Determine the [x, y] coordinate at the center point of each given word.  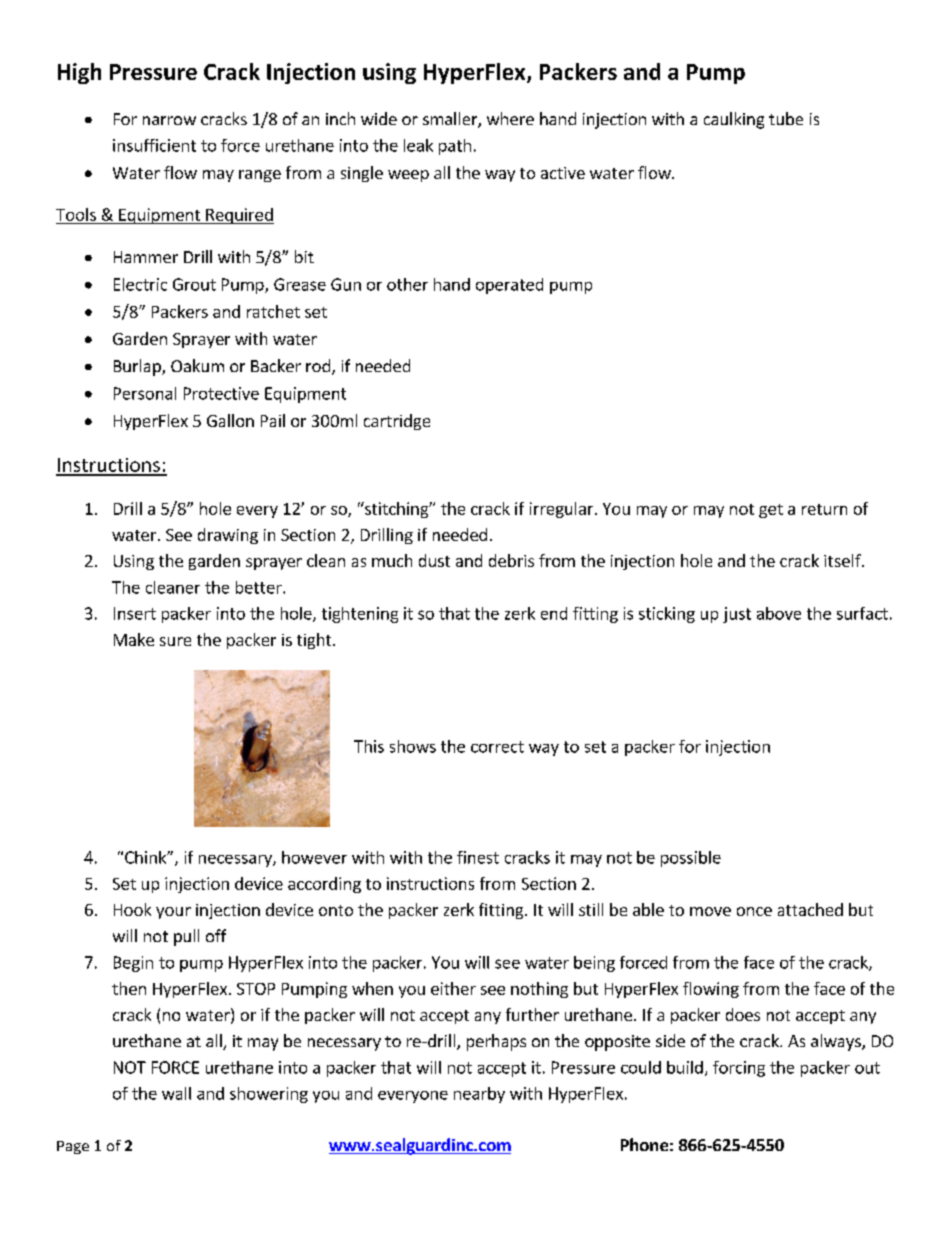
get [771, 511]
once [754, 911]
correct [497, 747]
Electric [140, 284]
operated [509, 286]
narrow [169, 120]
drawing [228, 536]
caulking [734, 120]
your [173, 913]
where [510, 118]
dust [434, 560]
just [737, 615]
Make [134, 639]
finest [478, 857]
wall [176, 1093]
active [563, 173]
